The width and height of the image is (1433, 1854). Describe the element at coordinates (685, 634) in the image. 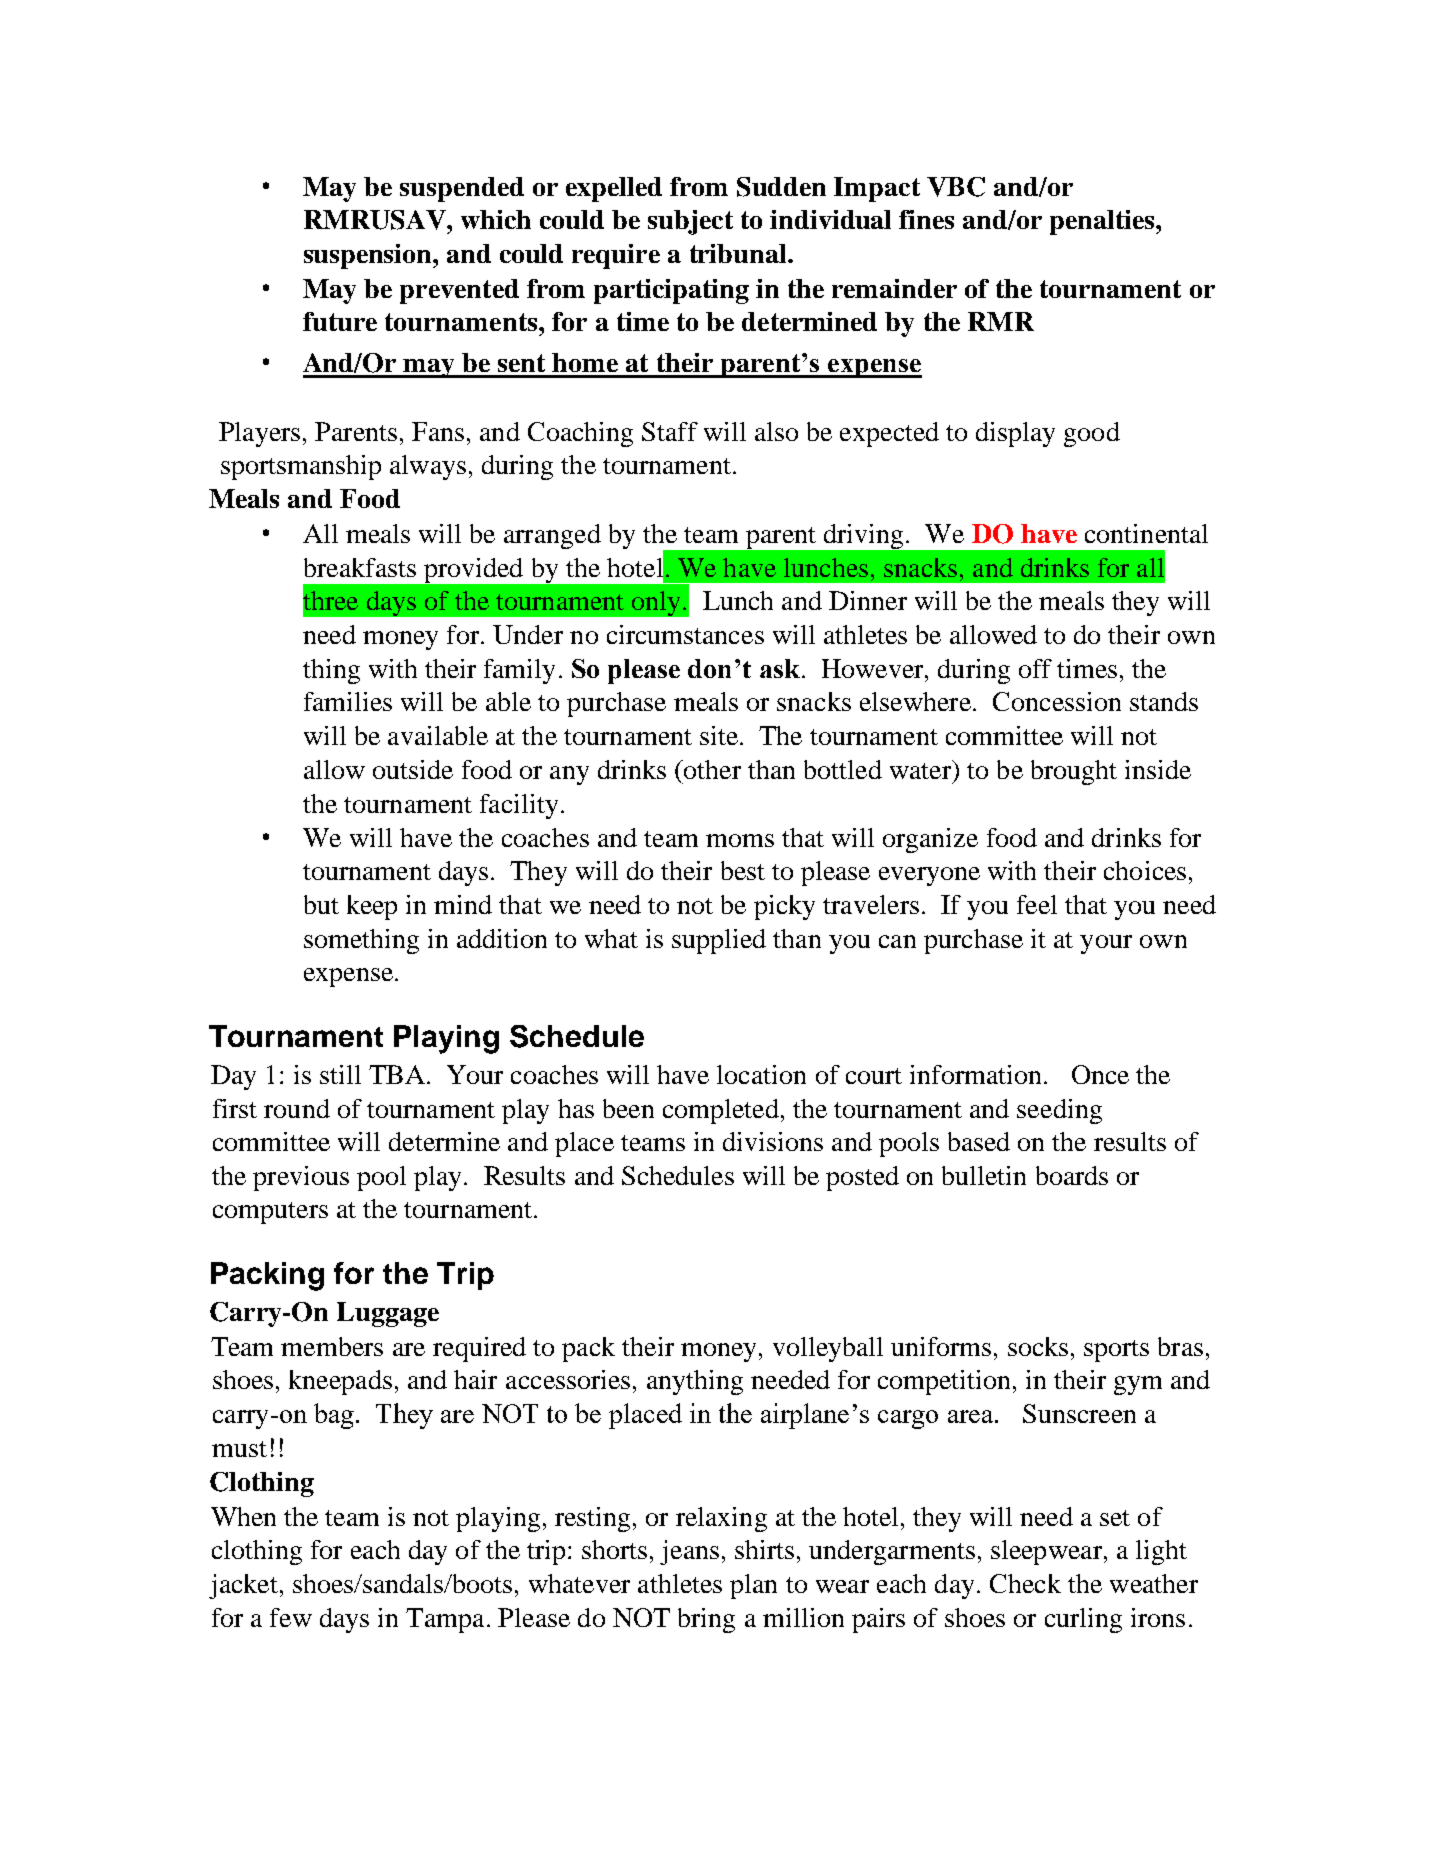

I see `circumstances` at that location.
